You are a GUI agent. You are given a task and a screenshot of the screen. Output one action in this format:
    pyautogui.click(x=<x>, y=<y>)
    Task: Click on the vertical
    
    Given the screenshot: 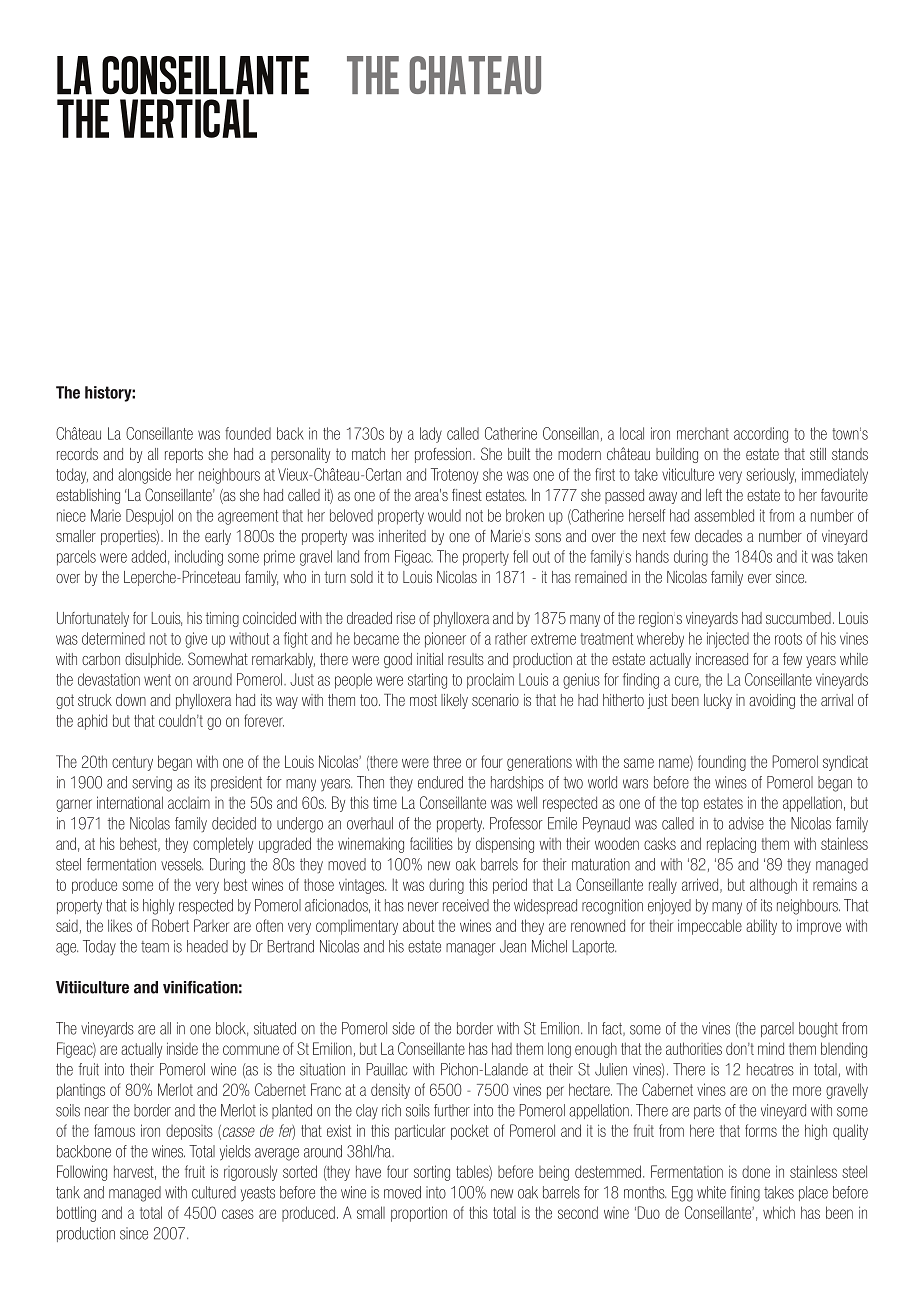 What is the action you would take?
    pyautogui.click(x=188, y=118)
